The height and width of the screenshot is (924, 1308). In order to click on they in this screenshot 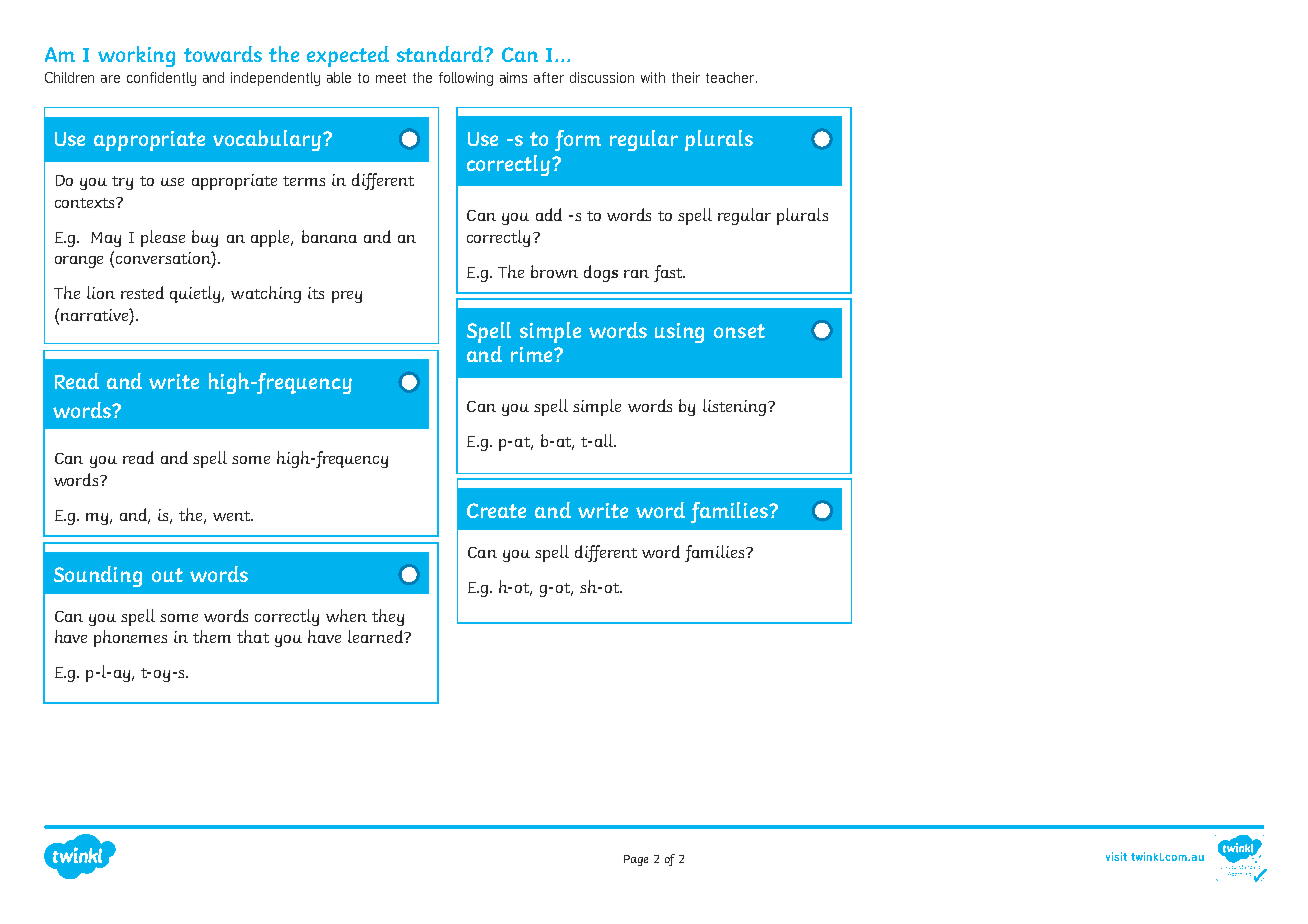, I will do `click(388, 617)`.
